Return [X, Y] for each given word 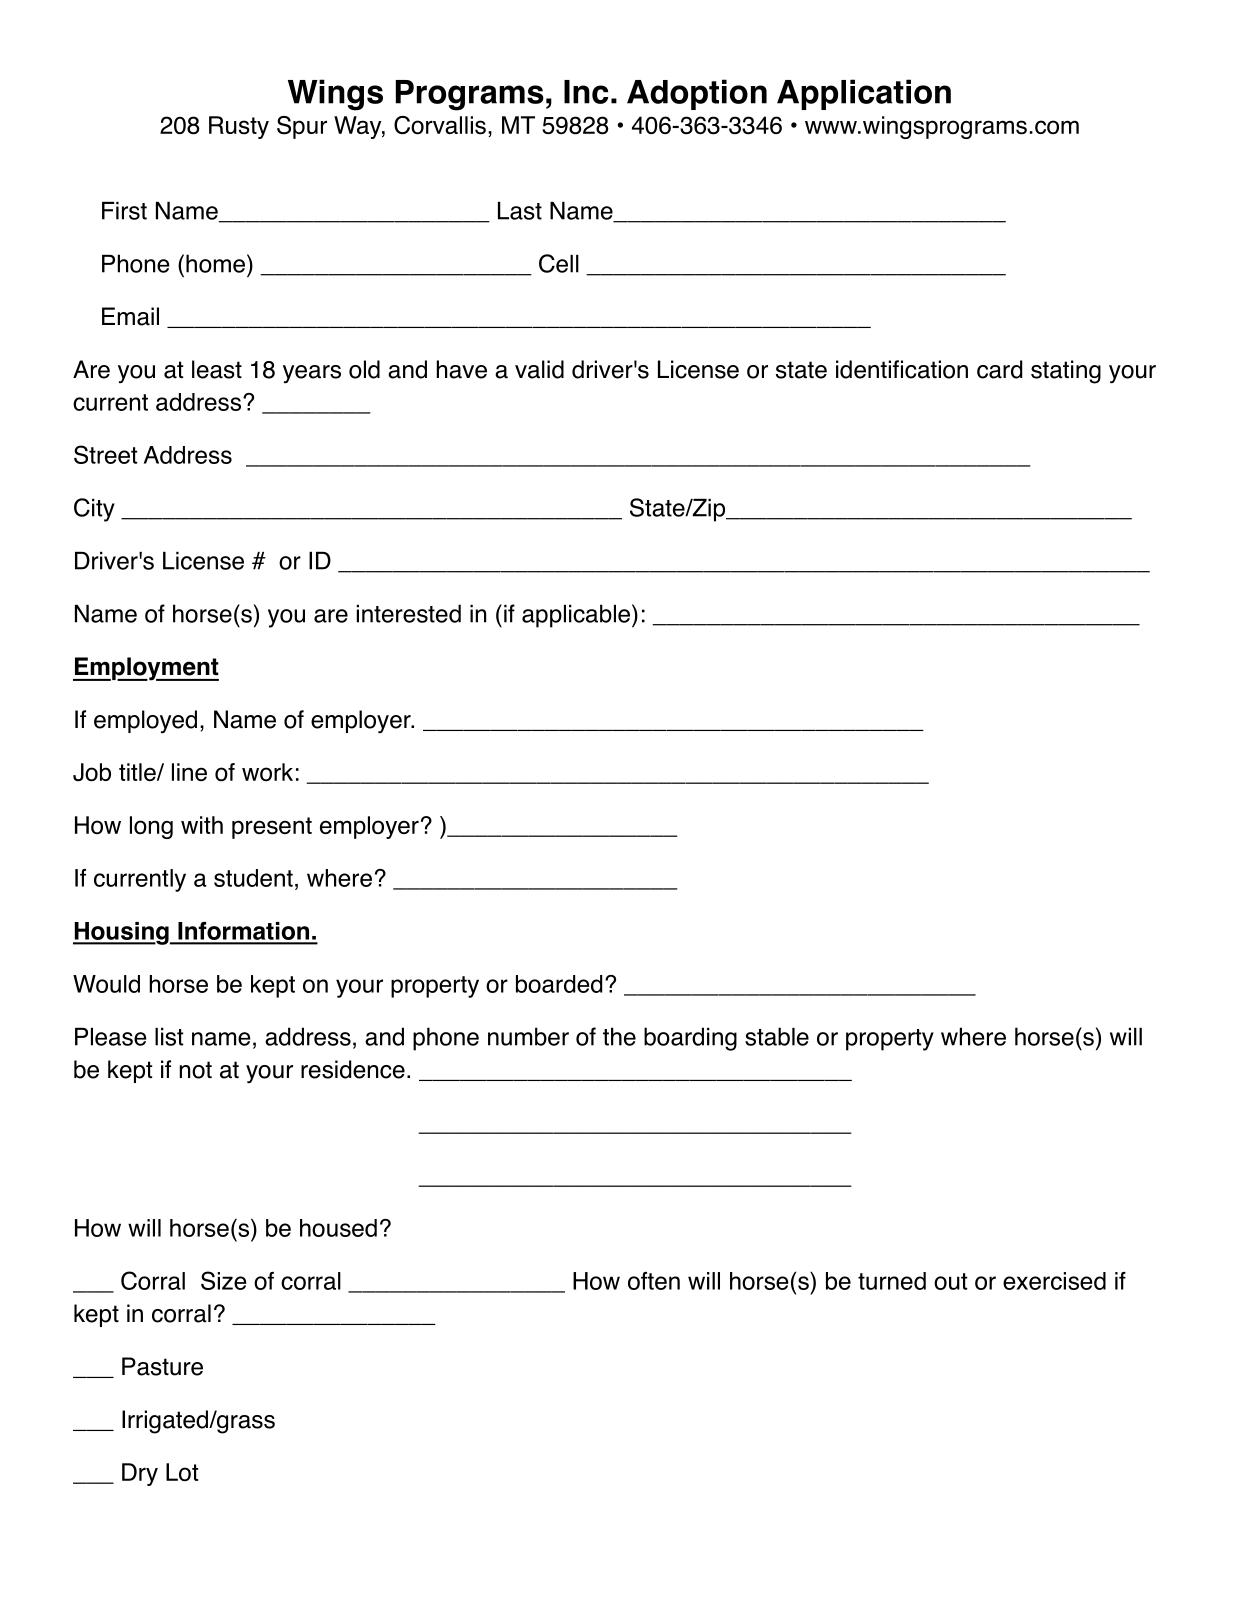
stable [777, 1036]
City [94, 510]
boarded [559, 984]
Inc [586, 92]
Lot [182, 1472]
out [950, 1281]
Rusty [239, 127]
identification [902, 369]
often [654, 1281]
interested [409, 613]
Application [864, 94]
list [169, 1037]
